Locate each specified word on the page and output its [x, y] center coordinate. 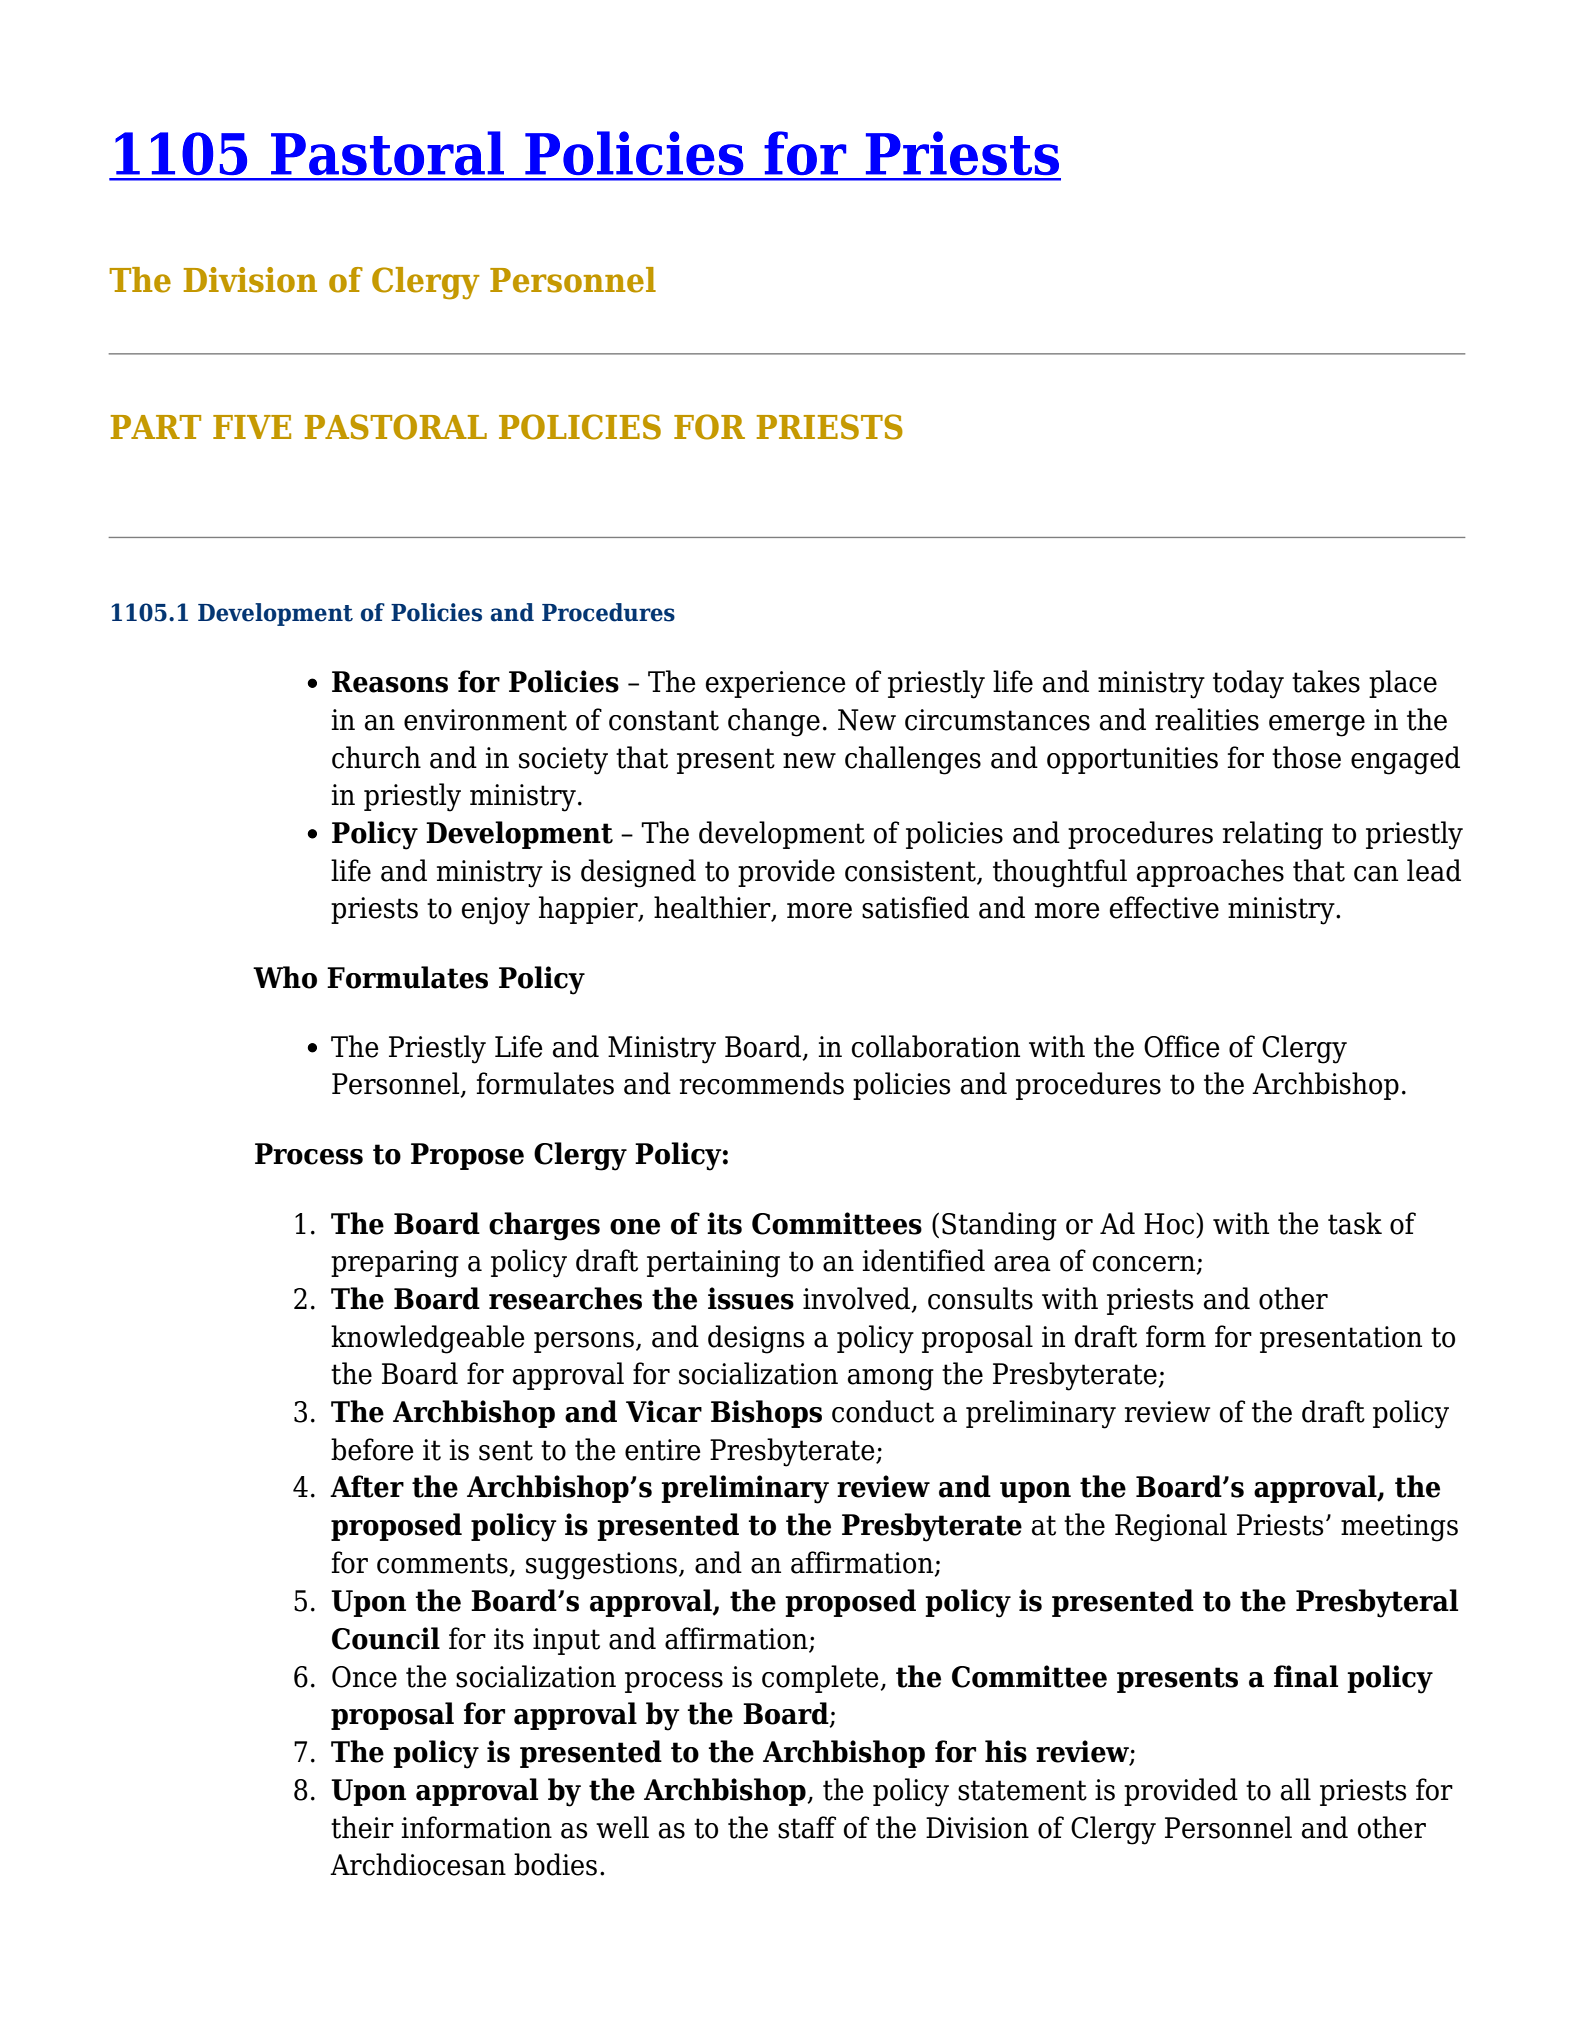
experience [776, 684]
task [1355, 1223]
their [362, 1827]
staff [807, 1827]
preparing [395, 1264]
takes [1326, 681]
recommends [762, 1083]
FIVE [252, 427]
